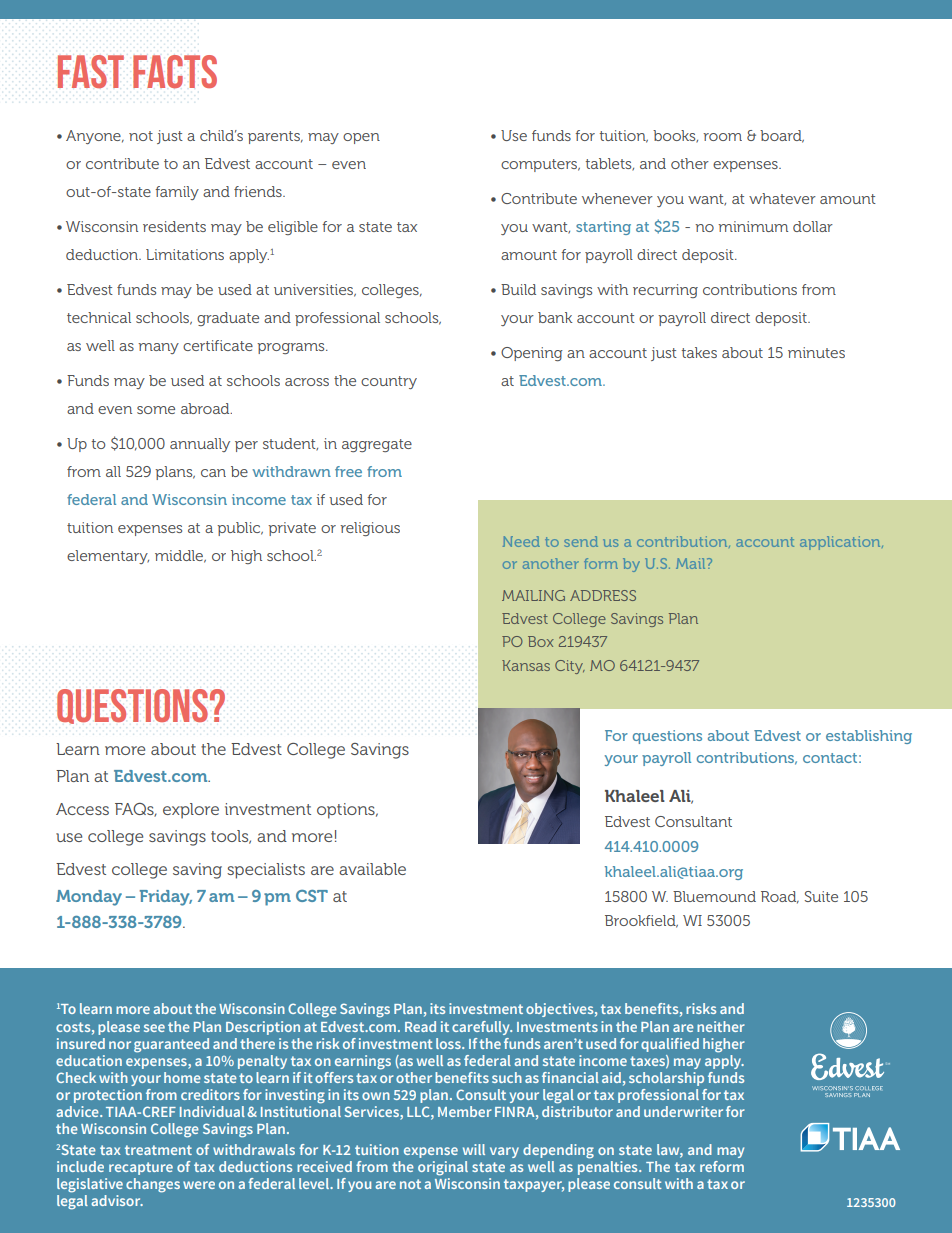 The width and height of the screenshot is (952, 1233). What do you see at coordinates (175, 72) in the screenshot?
I see `Facts` at bounding box center [175, 72].
